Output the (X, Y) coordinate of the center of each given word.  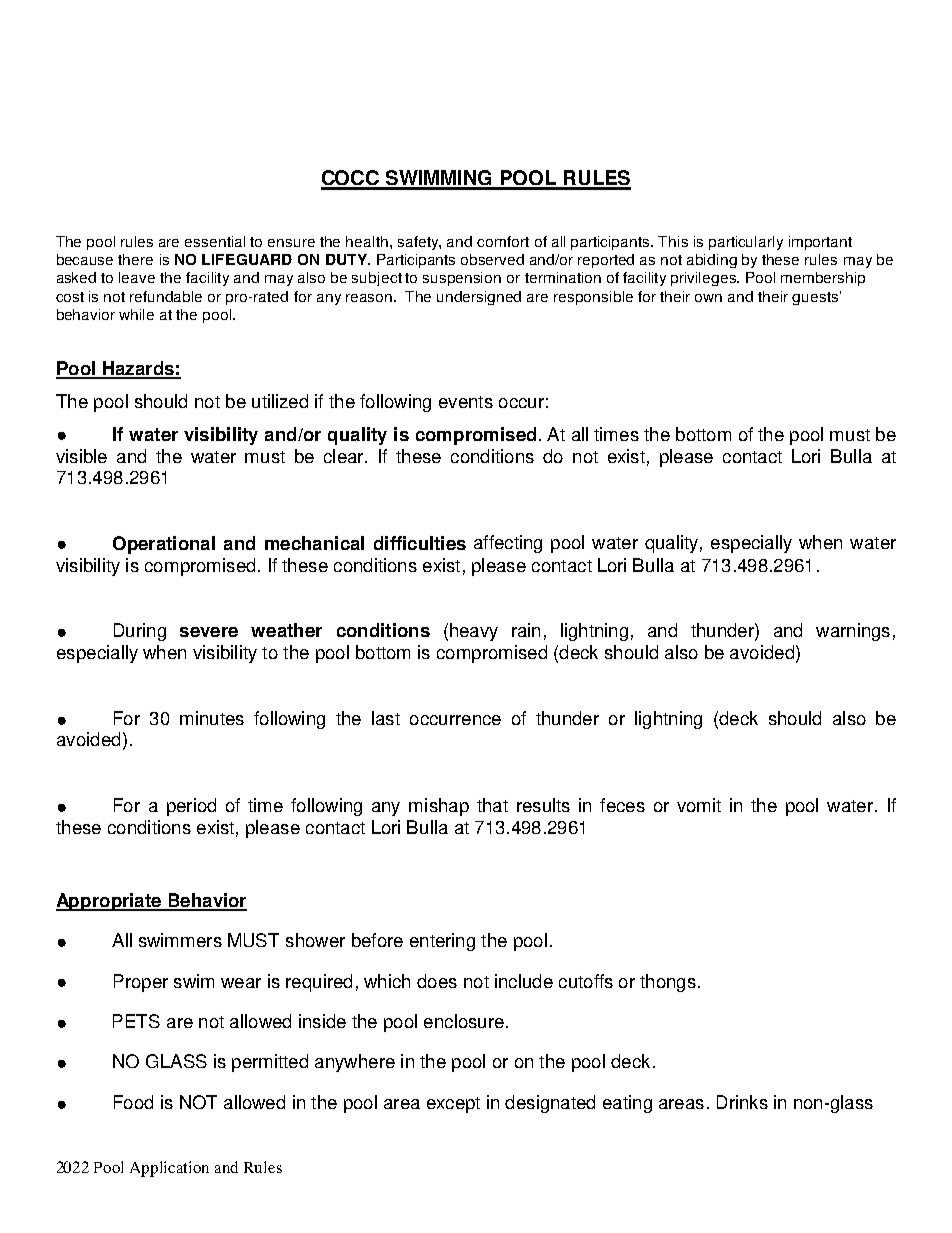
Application (169, 1169)
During (140, 632)
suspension (462, 279)
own (708, 298)
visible (81, 456)
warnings (853, 632)
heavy (474, 632)
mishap (439, 807)
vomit (699, 805)
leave (137, 277)
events (466, 402)
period (191, 807)
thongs (668, 983)
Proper (141, 983)
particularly (746, 243)
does (437, 981)
